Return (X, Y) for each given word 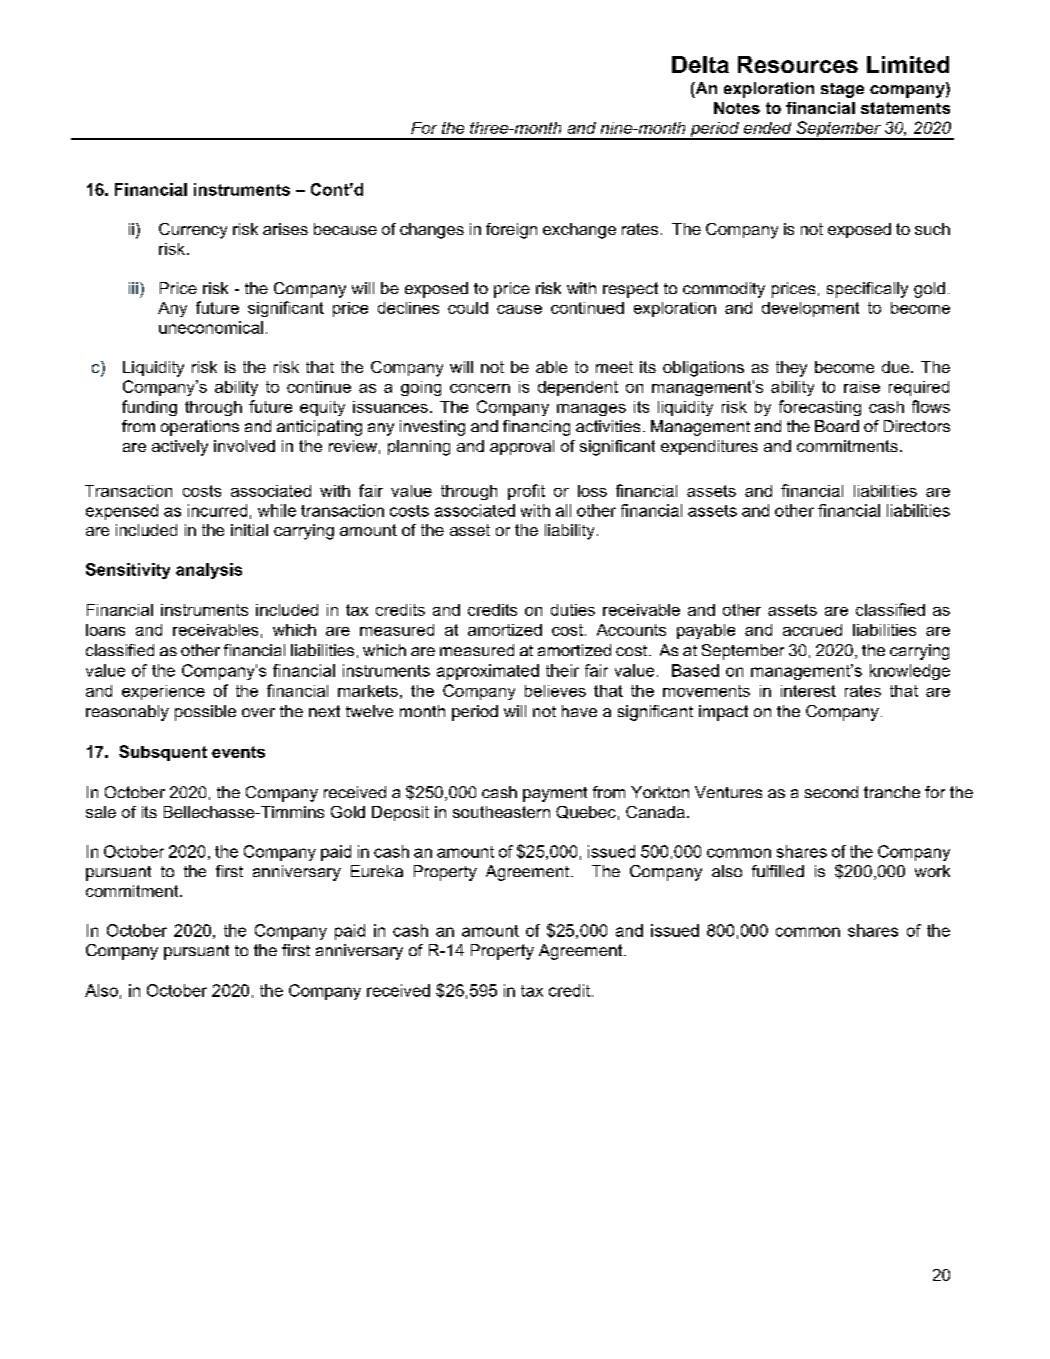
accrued (812, 630)
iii (133, 288)
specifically (867, 290)
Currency (193, 231)
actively (180, 448)
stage (842, 90)
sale (101, 812)
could (468, 308)
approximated (488, 672)
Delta (700, 64)
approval (522, 447)
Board (837, 426)
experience (163, 692)
